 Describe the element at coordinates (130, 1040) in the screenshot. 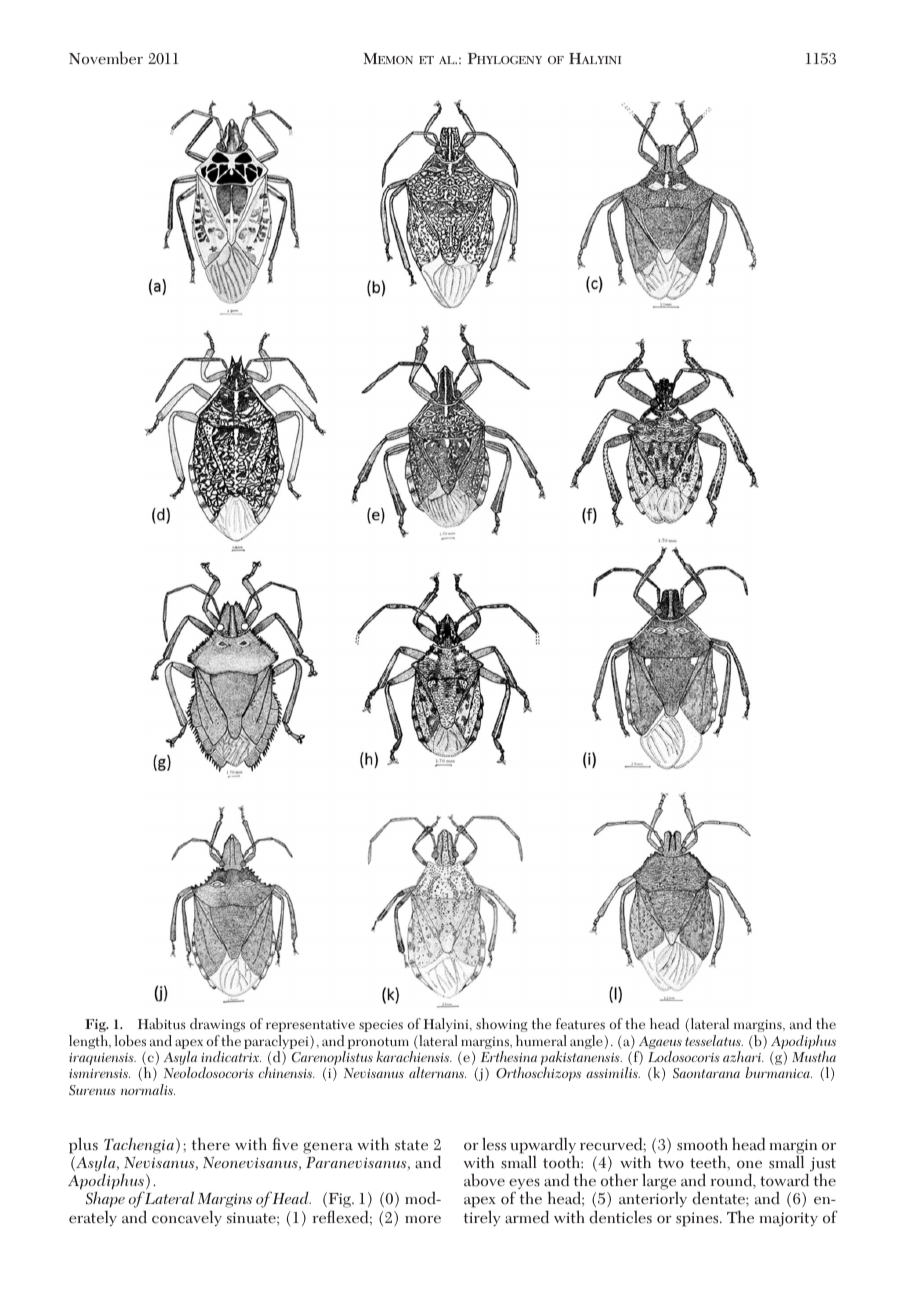

I see `lobes` at that location.
